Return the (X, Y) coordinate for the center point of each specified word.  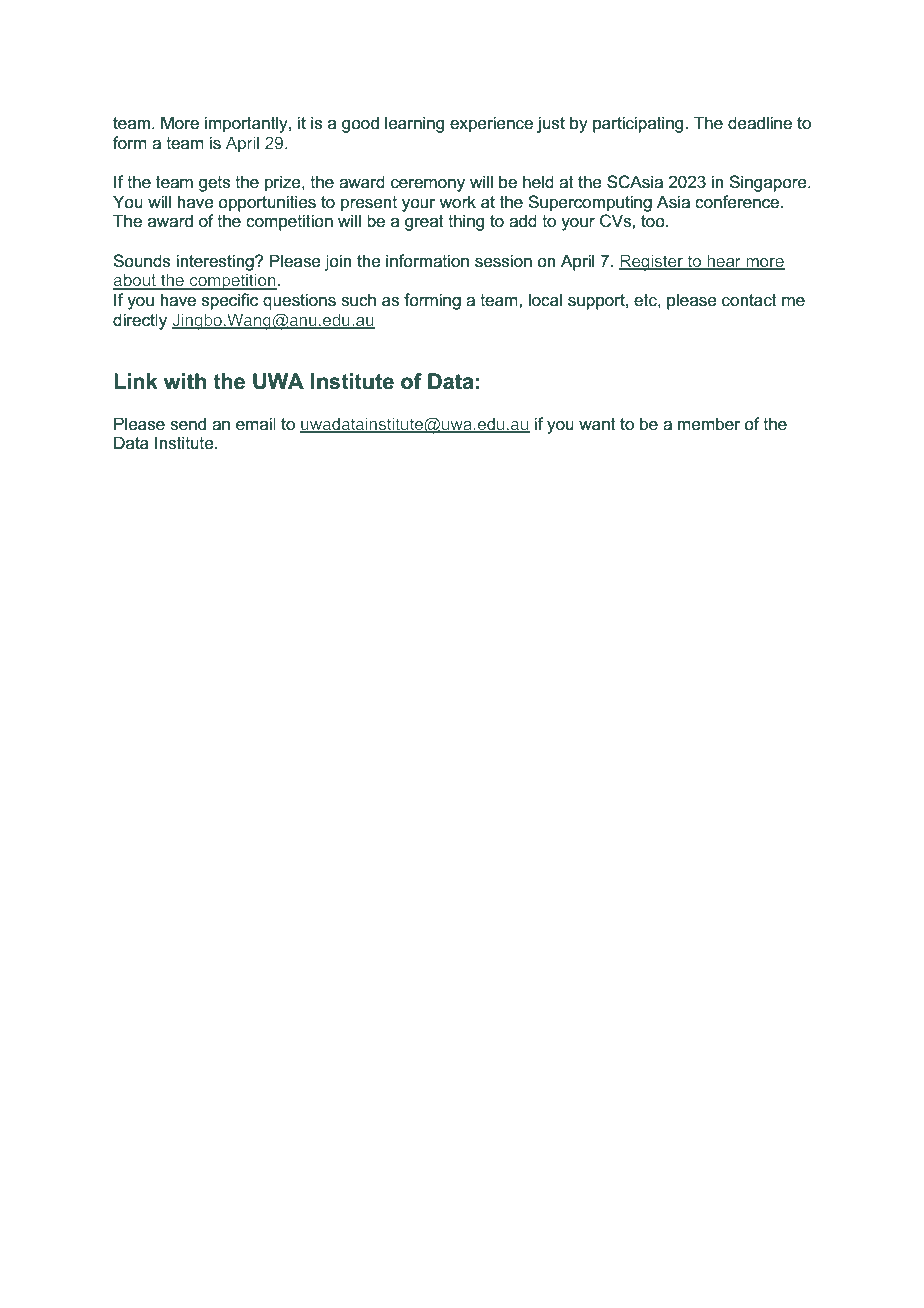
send (188, 424)
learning (414, 124)
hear (724, 262)
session (503, 261)
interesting (216, 262)
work (457, 202)
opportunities (267, 203)
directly (140, 321)
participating (639, 124)
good (360, 124)
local (545, 300)
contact (749, 300)
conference (738, 202)
